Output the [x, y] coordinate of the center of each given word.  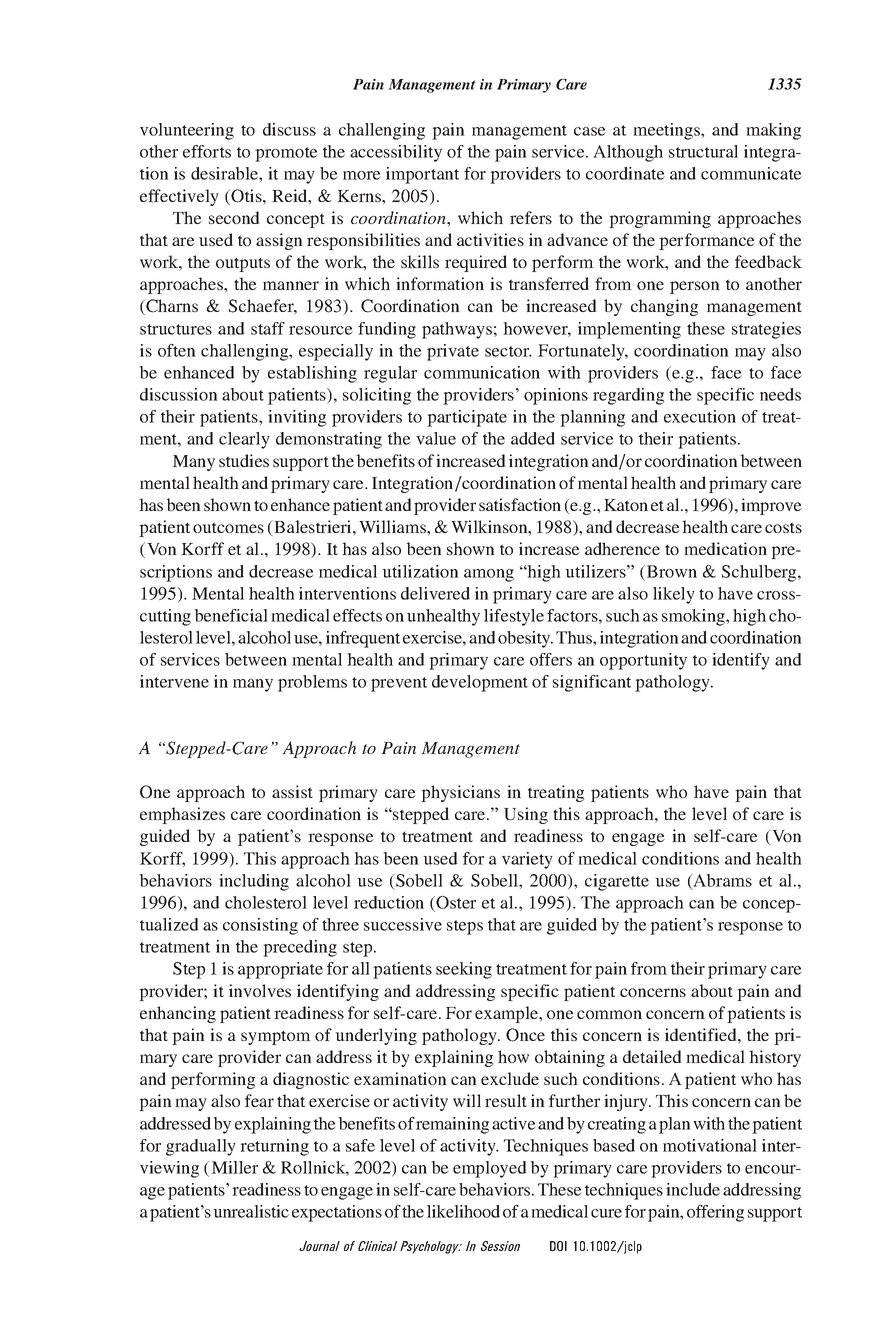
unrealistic [251, 1211]
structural [703, 151]
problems [312, 683]
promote [286, 154]
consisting [260, 926]
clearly [244, 440]
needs [780, 394]
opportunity [643, 661]
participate [467, 418]
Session [500, 1246]
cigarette [617, 882]
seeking [464, 970]
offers [551, 659]
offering [715, 1213]
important [422, 175]
